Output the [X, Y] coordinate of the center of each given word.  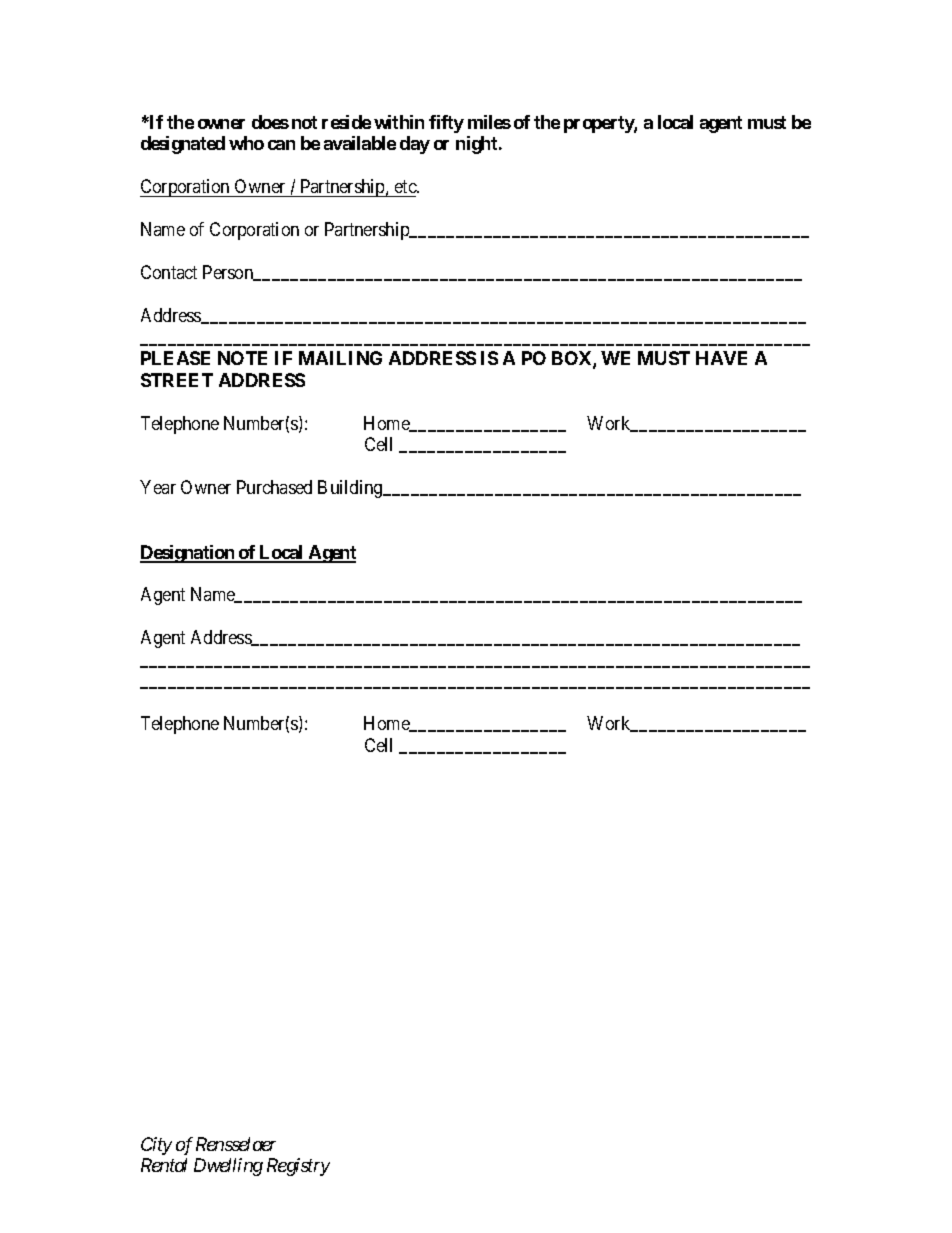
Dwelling [228, 1167]
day [415, 145]
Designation [188, 554]
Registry [298, 1167]
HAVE [721, 358]
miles [489, 122]
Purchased [274, 487]
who [246, 143]
